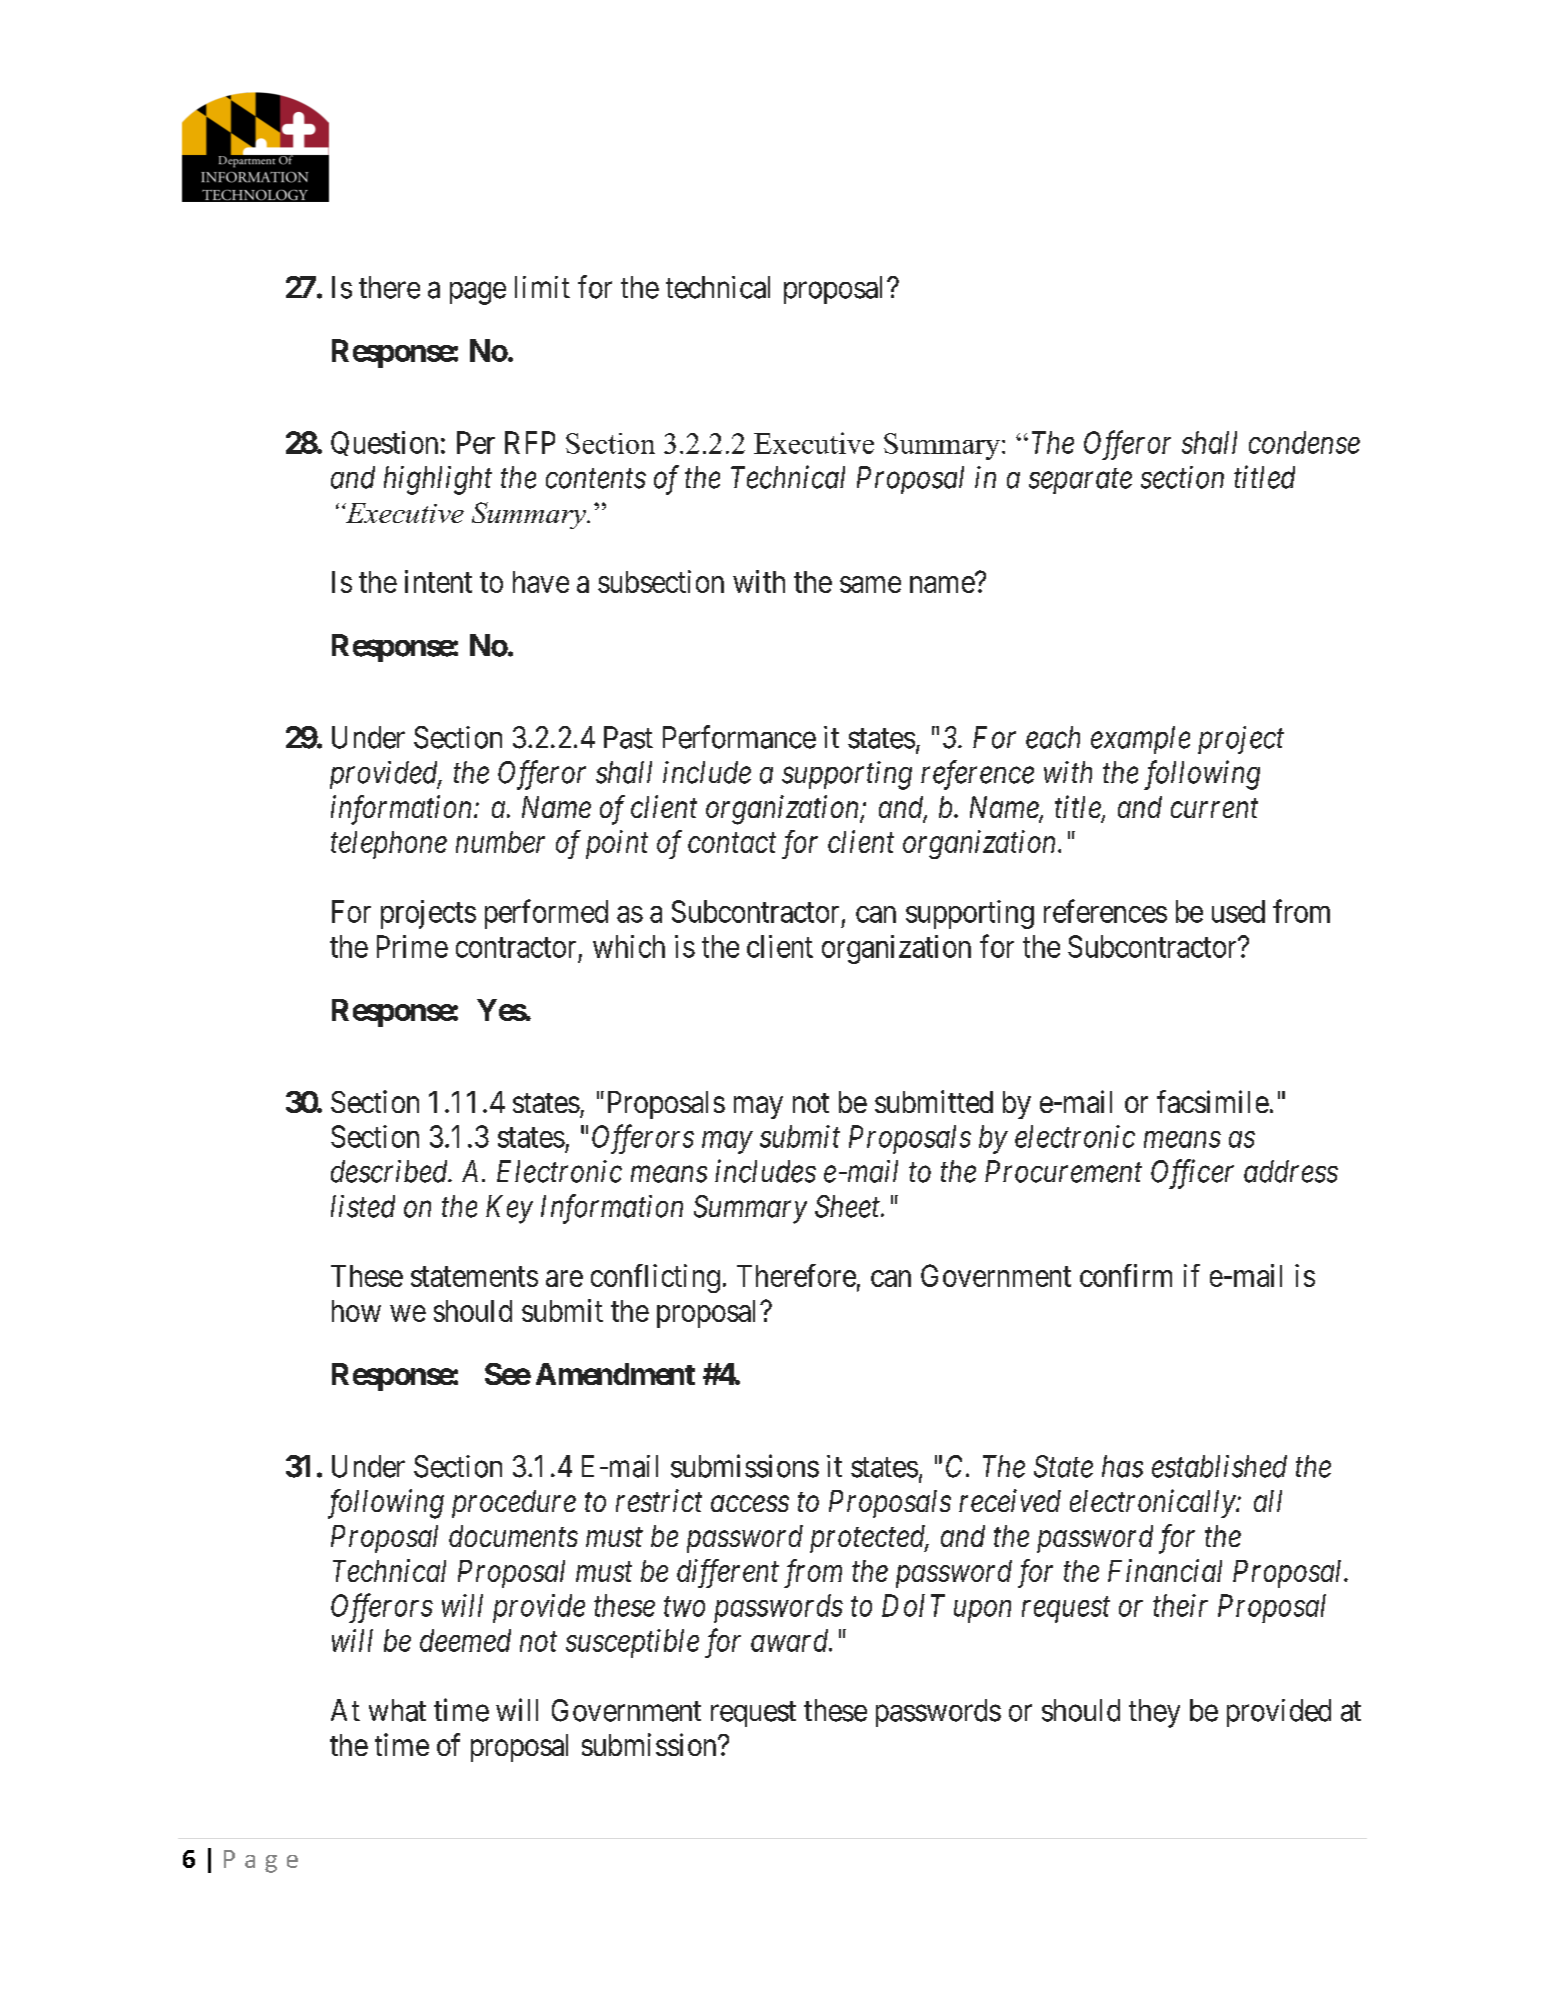  I want to click on condense, so click(1304, 442).
